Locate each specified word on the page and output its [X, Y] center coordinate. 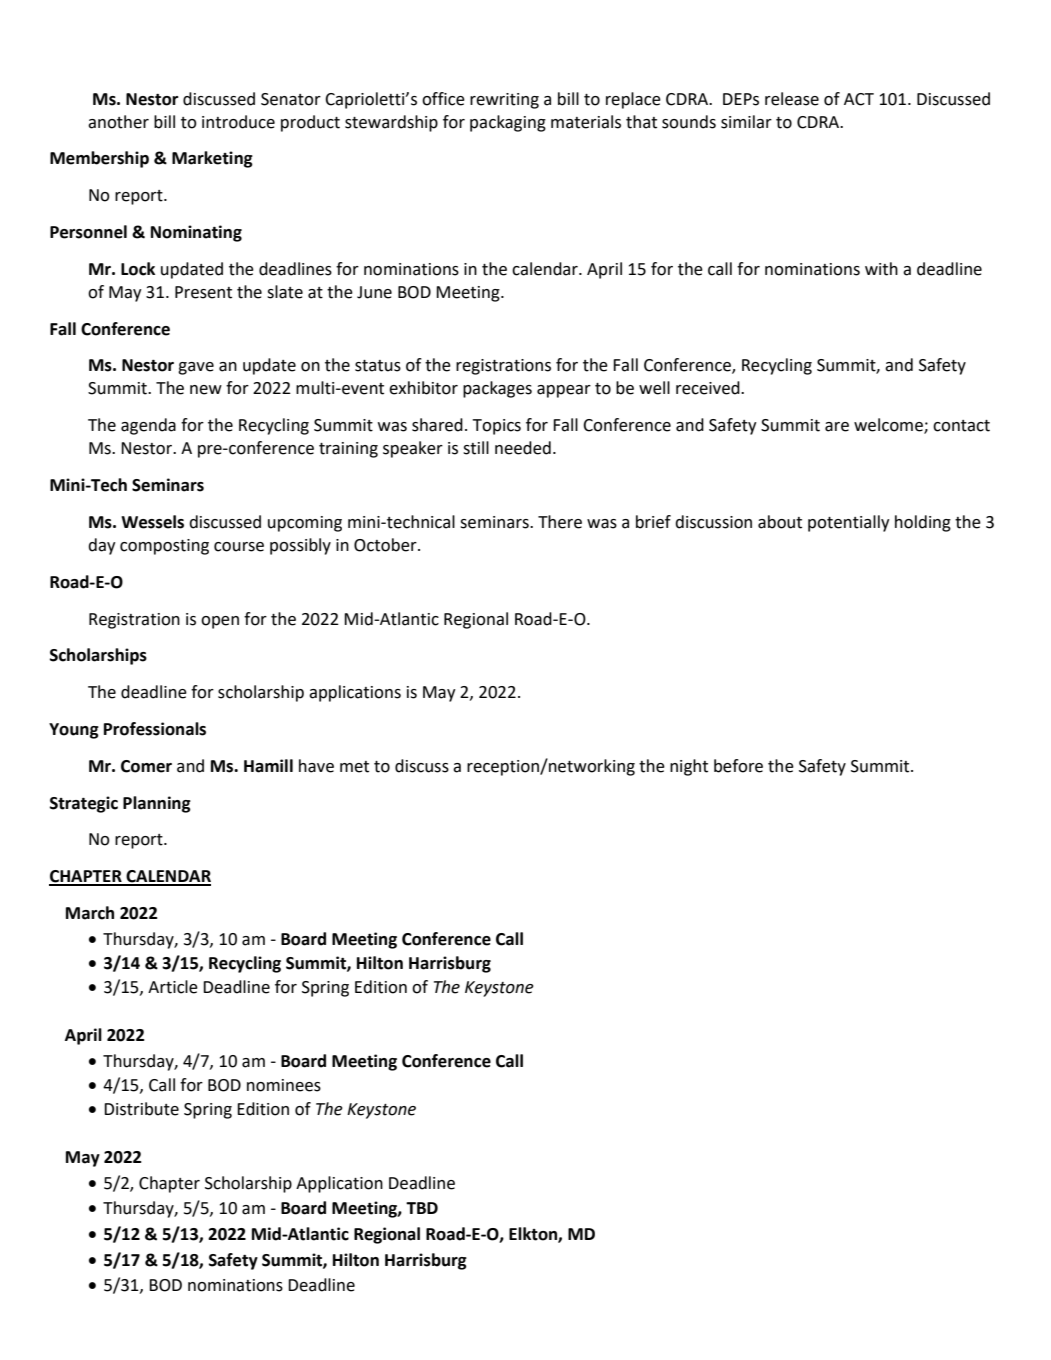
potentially [849, 523]
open [220, 622]
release [792, 99]
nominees [284, 1085]
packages [497, 389]
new [206, 390]
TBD [422, 1208]
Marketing [212, 159]
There [560, 522]
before [738, 766]
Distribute [141, 1109]
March [90, 913]
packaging [508, 123]
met [354, 767]
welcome [889, 426]
